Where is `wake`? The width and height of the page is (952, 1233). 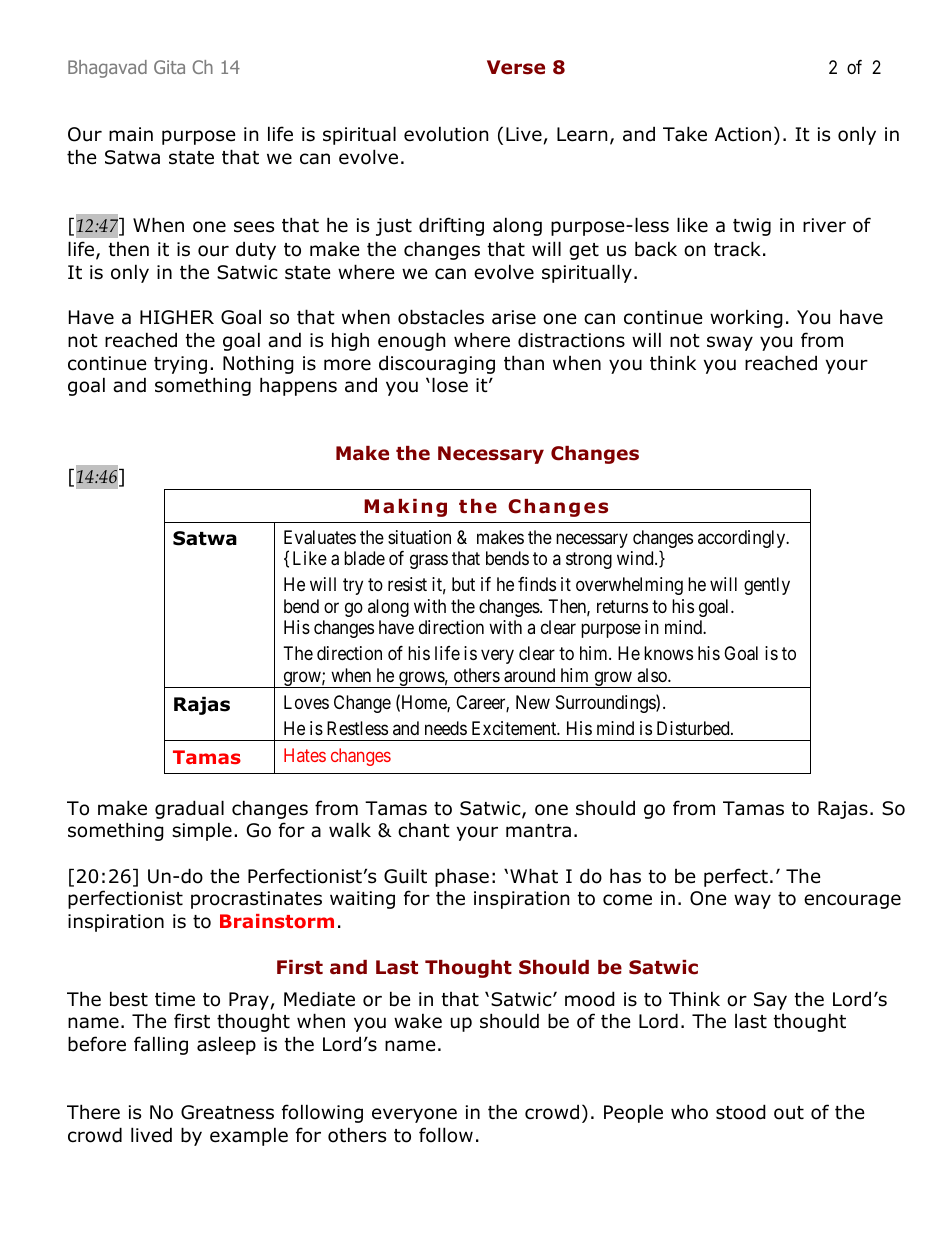 wake is located at coordinates (418, 1021).
